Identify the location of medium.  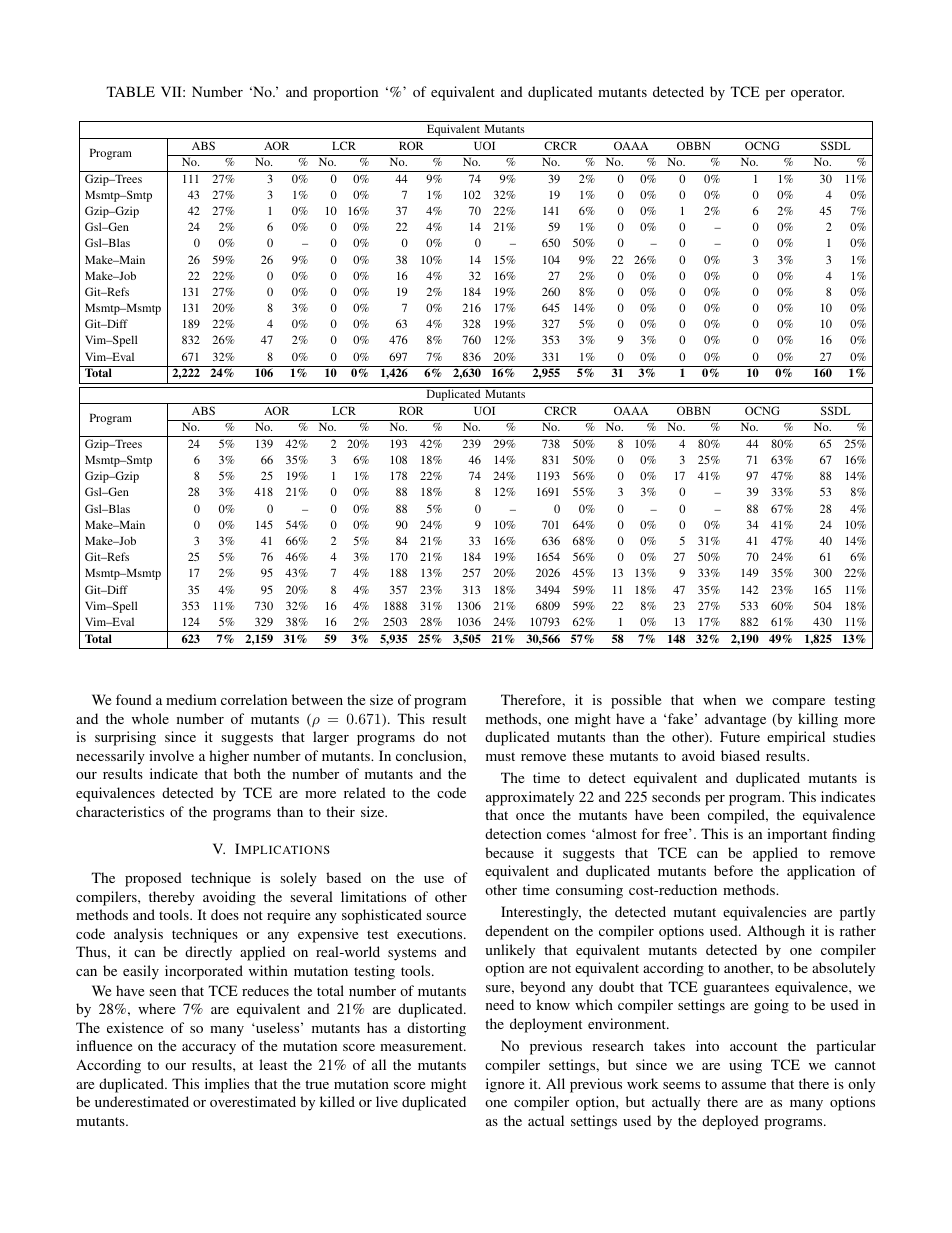
(191, 699).
